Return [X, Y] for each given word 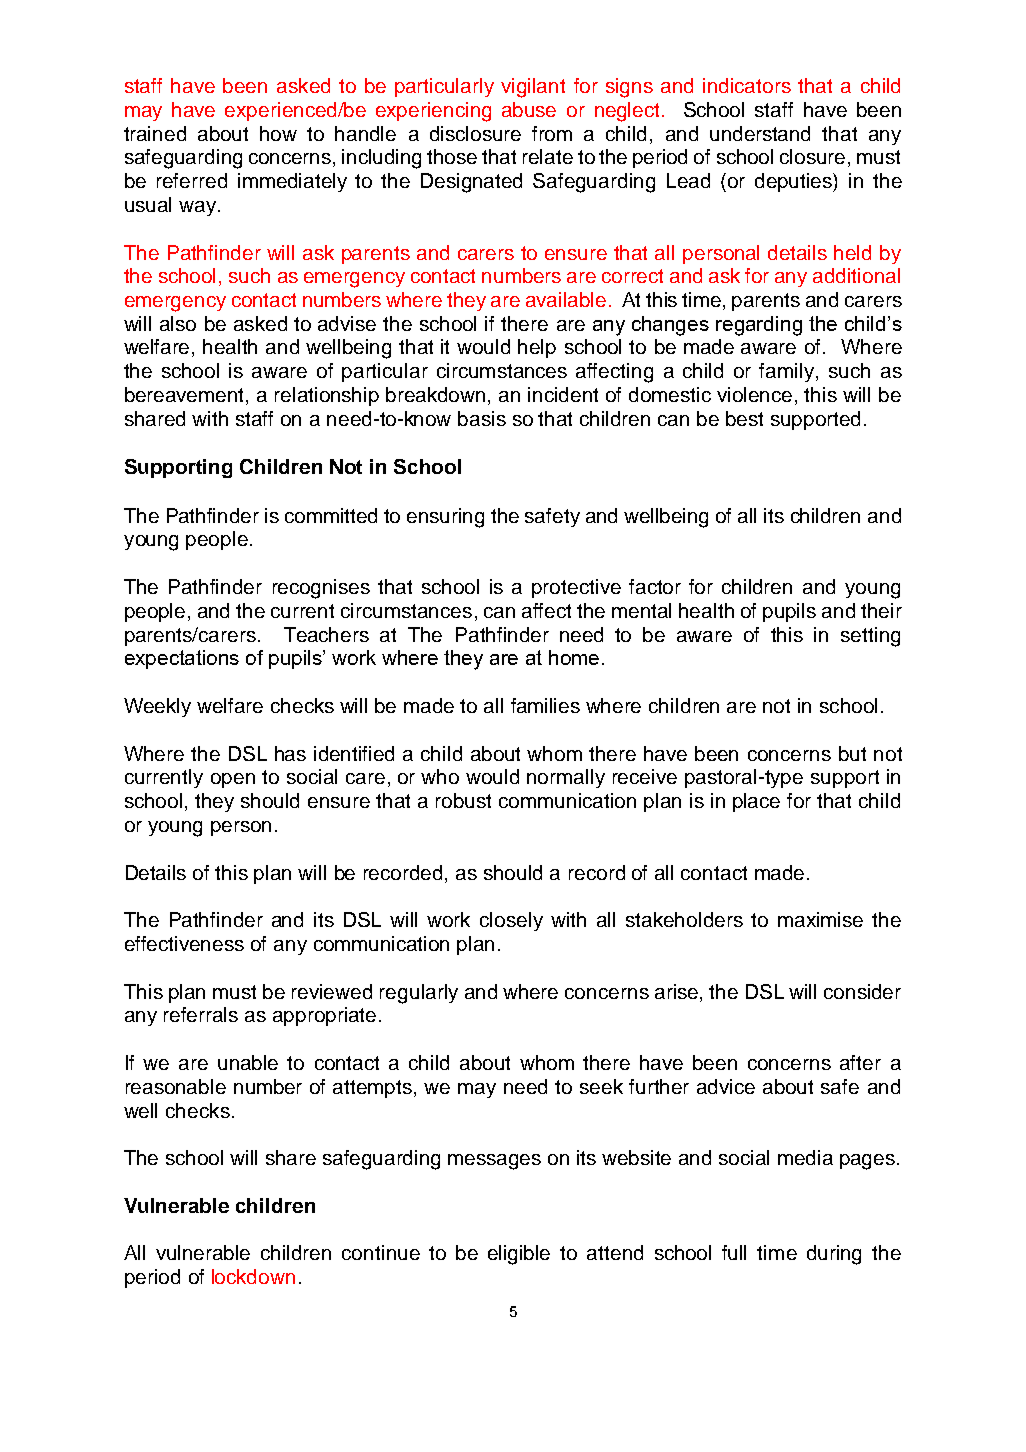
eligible [519, 1255]
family [786, 372]
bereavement [186, 396]
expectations [182, 659]
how [278, 133]
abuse [529, 109]
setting [870, 637]
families [545, 705]
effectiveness [184, 943]
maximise [820, 919]
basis [482, 418]
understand [760, 133]
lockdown [253, 1276]
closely [511, 921]
